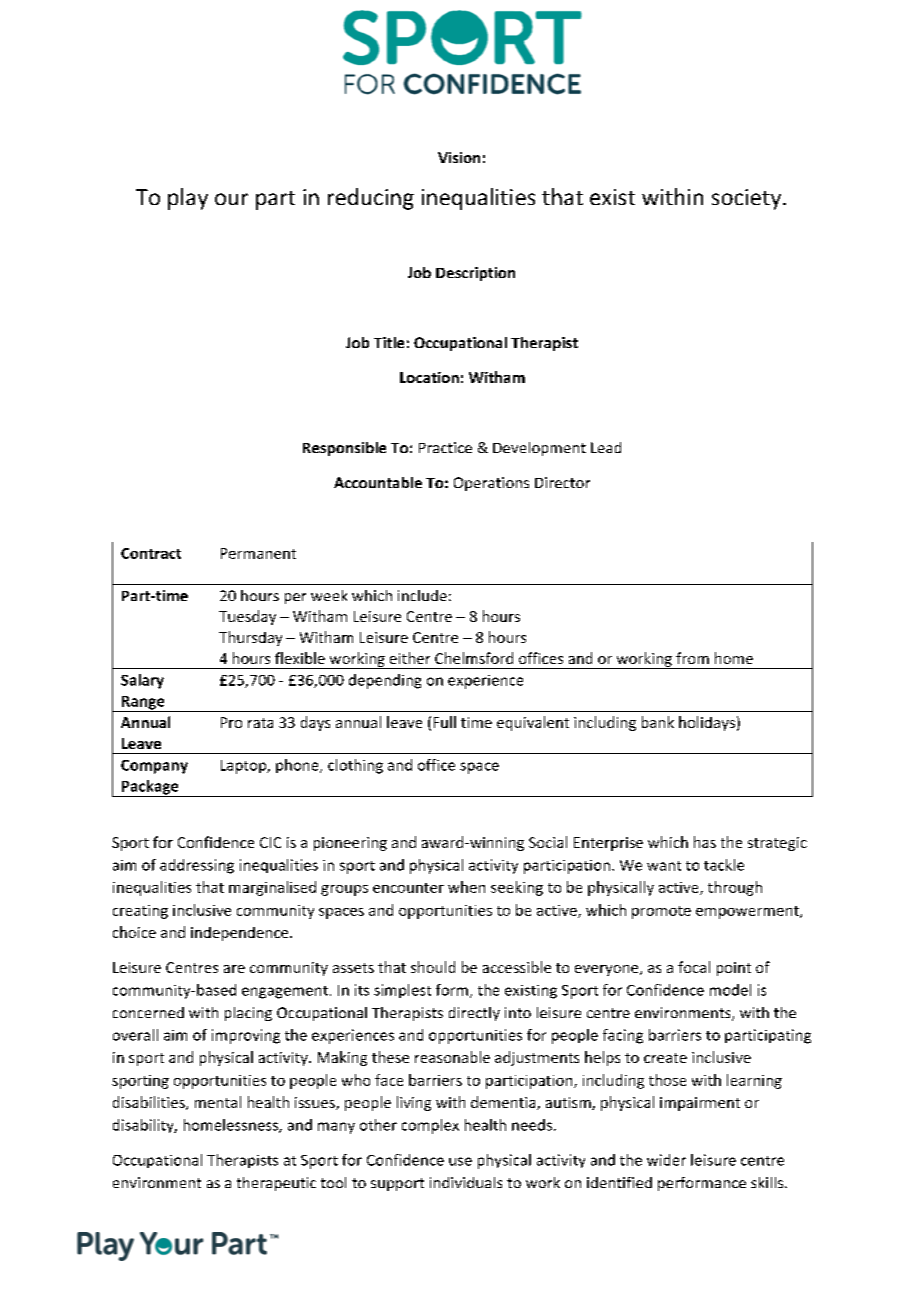 This screenshot has width=924, height=1308. What do you see at coordinates (705, 842) in the screenshot?
I see `has` at bounding box center [705, 842].
